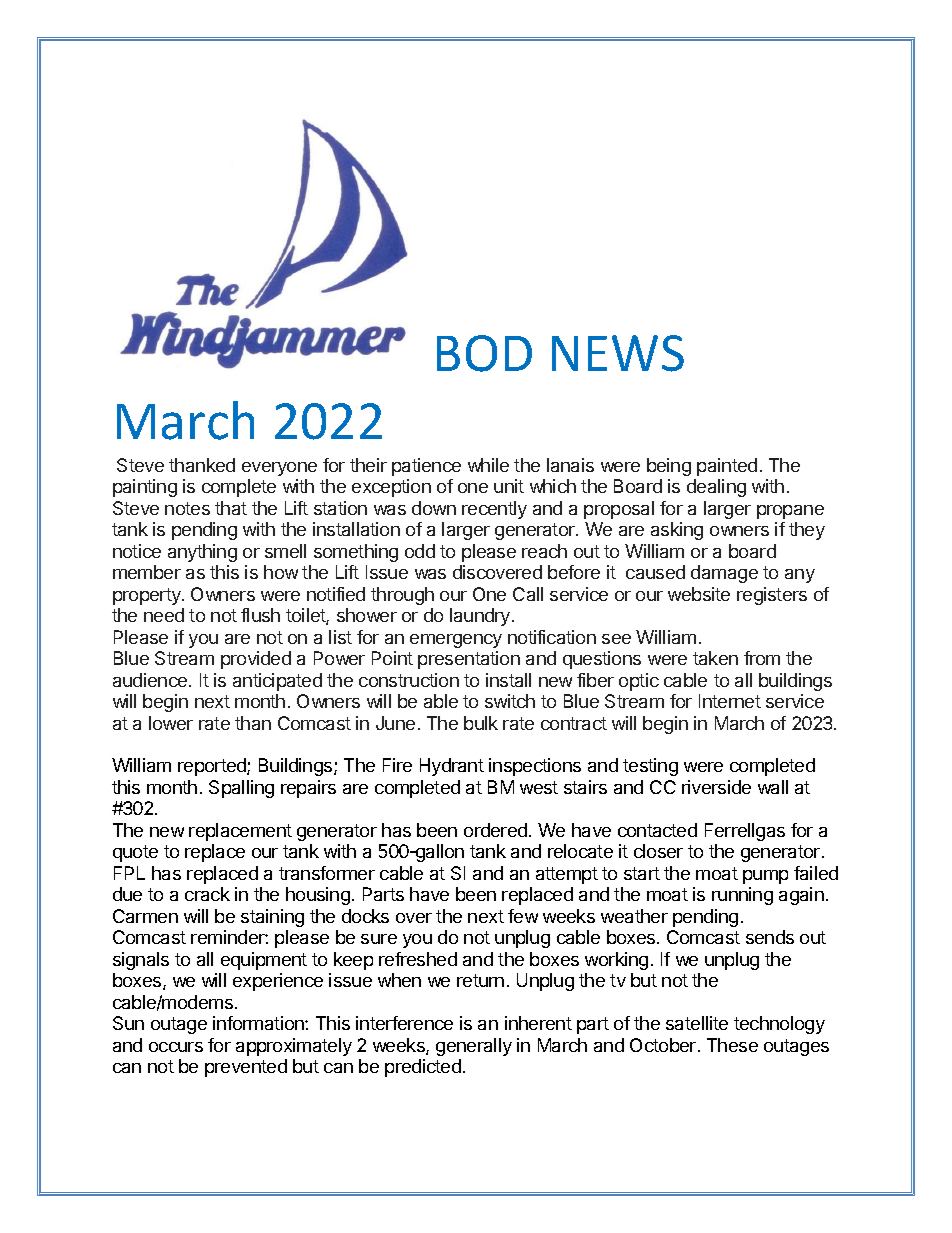 The height and width of the document is (1233, 952). I want to click on everyone, so click(279, 469).
